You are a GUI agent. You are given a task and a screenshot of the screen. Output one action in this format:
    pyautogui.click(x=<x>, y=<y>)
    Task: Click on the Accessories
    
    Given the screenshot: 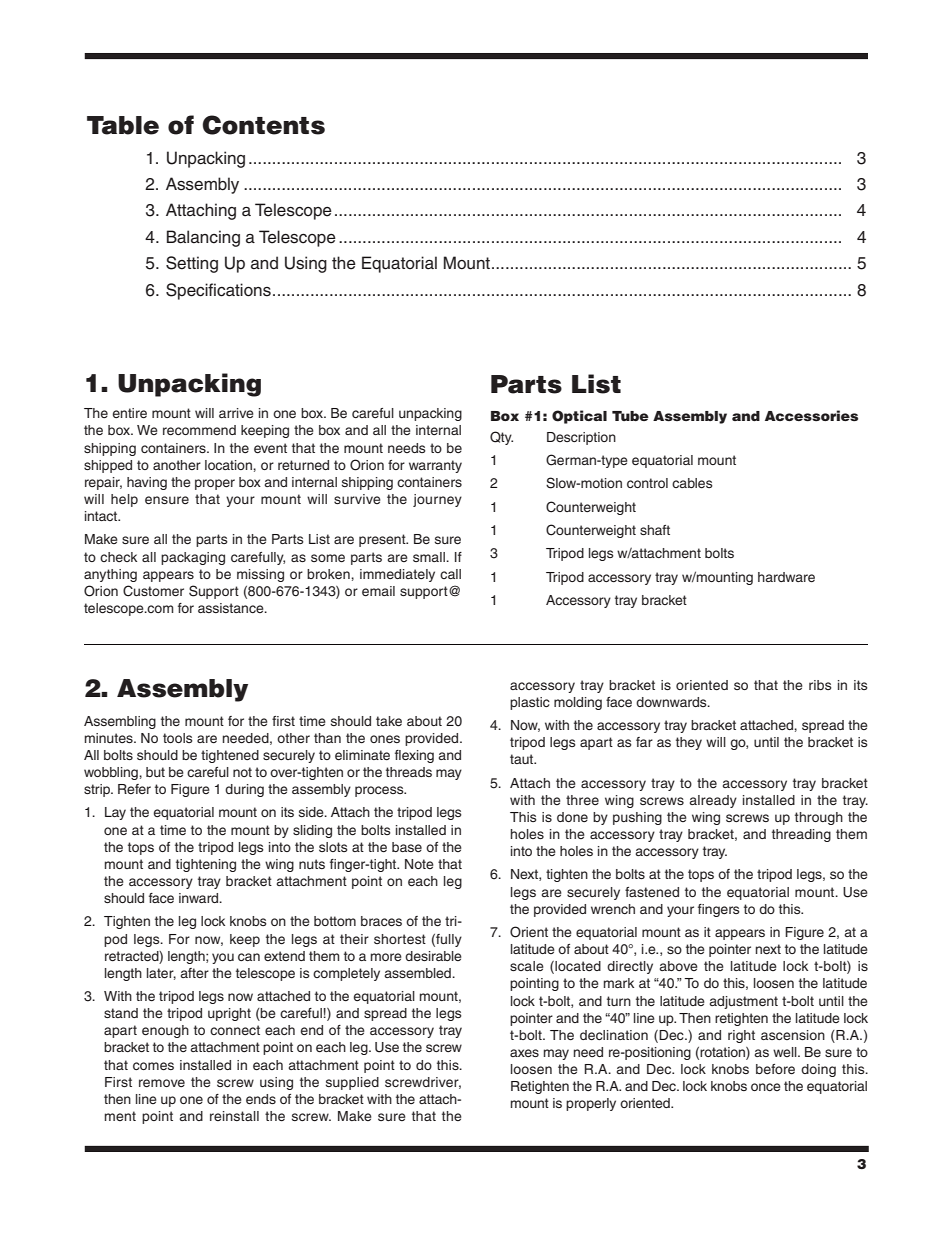 What is the action you would take?
    pyautogui.click(x=811, y=415)
